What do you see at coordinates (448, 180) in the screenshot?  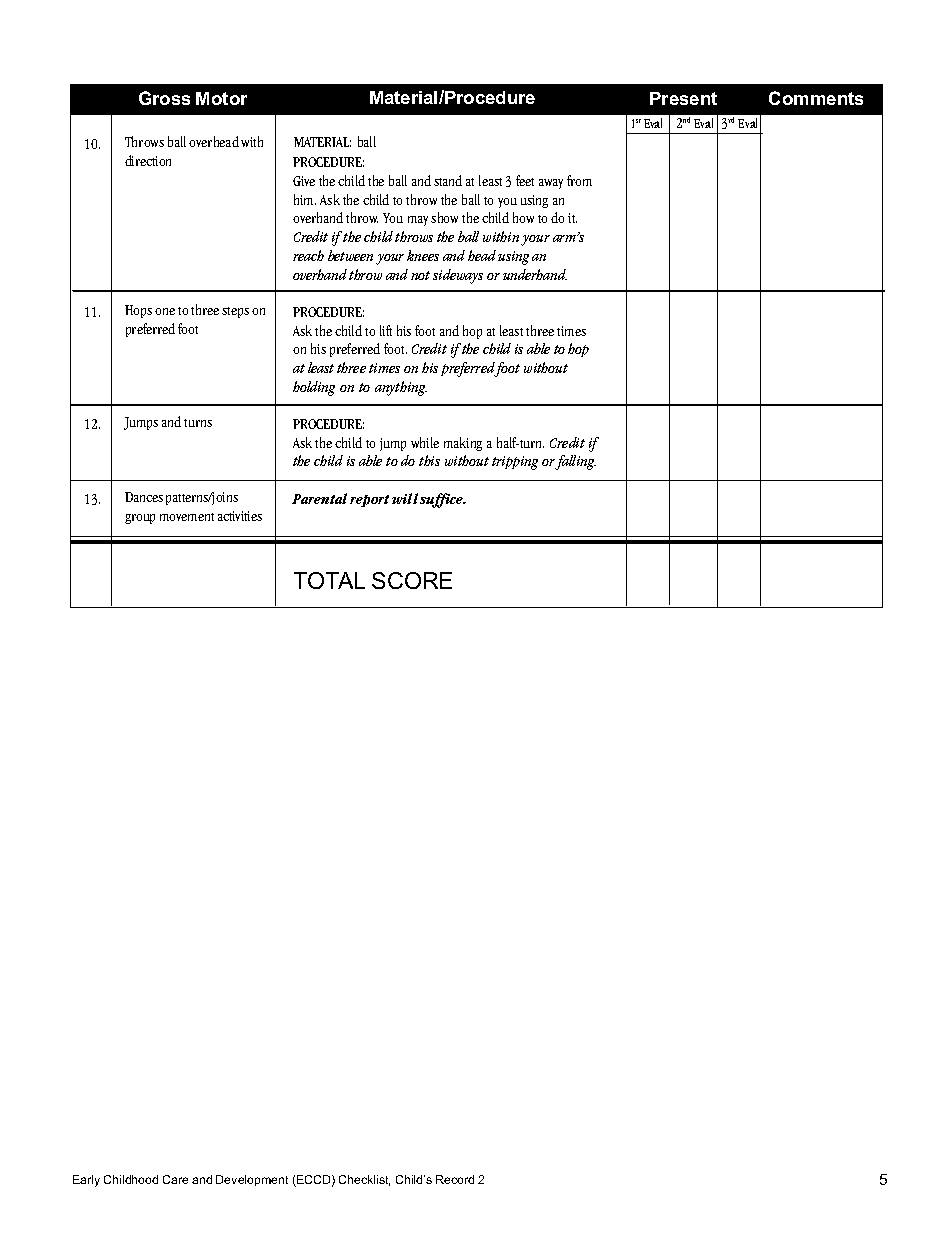 I see `stand` at bounding box center [448, 180].
